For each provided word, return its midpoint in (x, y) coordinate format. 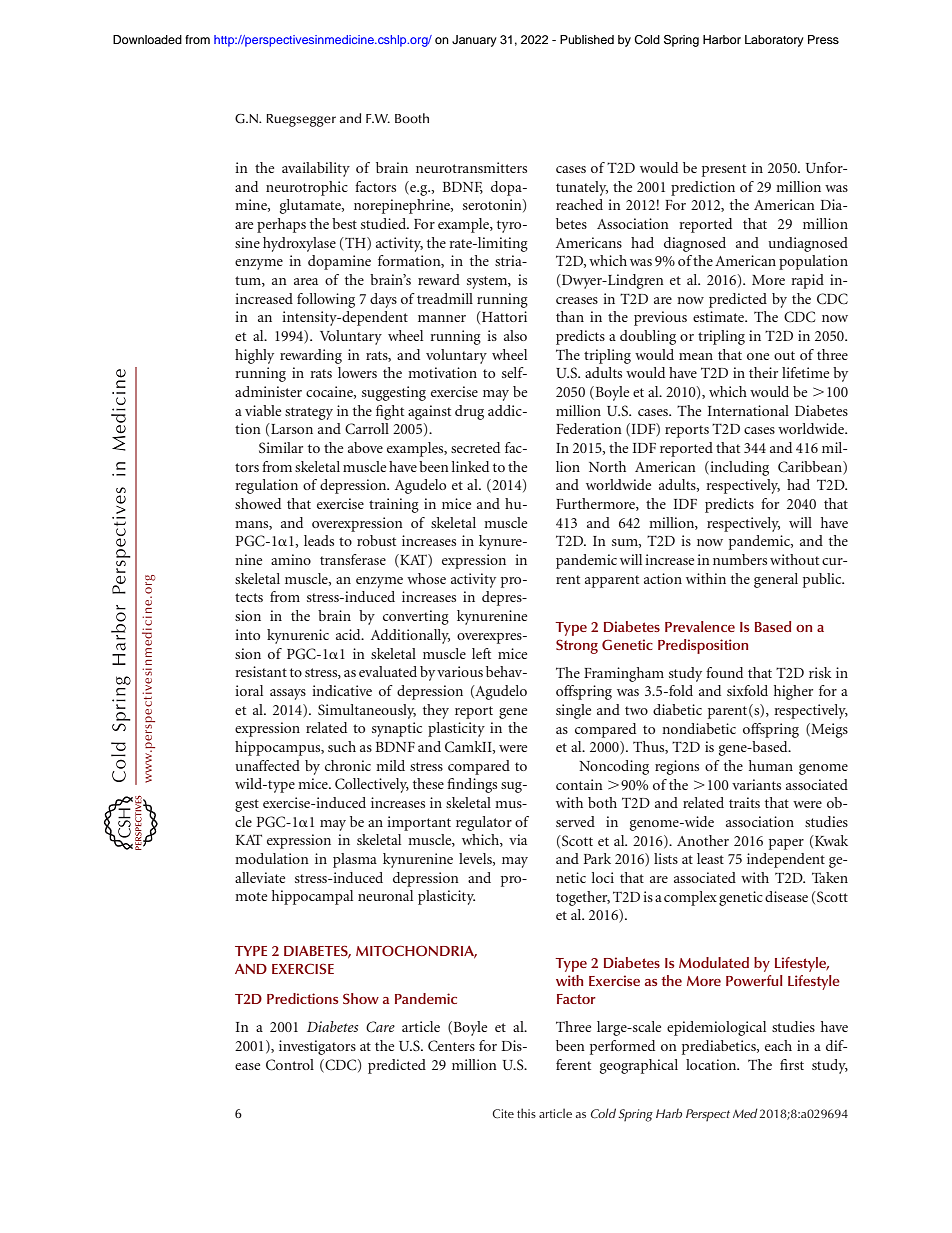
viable (263, 410)
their (763, 372)
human (771, 765)
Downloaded (147, 39)
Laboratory (774, 41)
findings (472, 785)
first (792, 1064)
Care (380, 1027)
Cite (503, 1114)
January (474, 41)
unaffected (267, 765)
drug (469, 412)
